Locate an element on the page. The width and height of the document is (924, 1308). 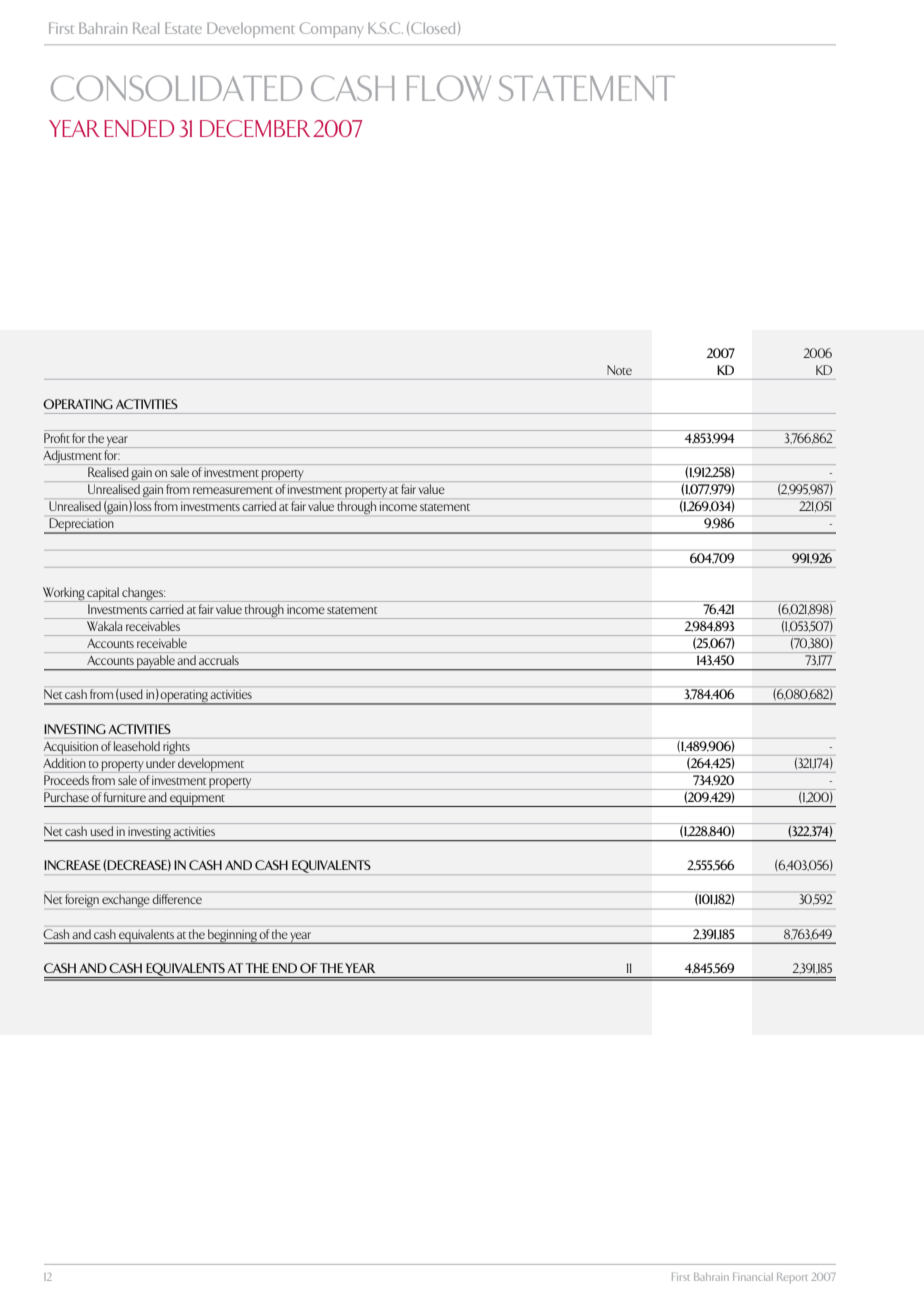
difference is located at coordinates (177, 899).
